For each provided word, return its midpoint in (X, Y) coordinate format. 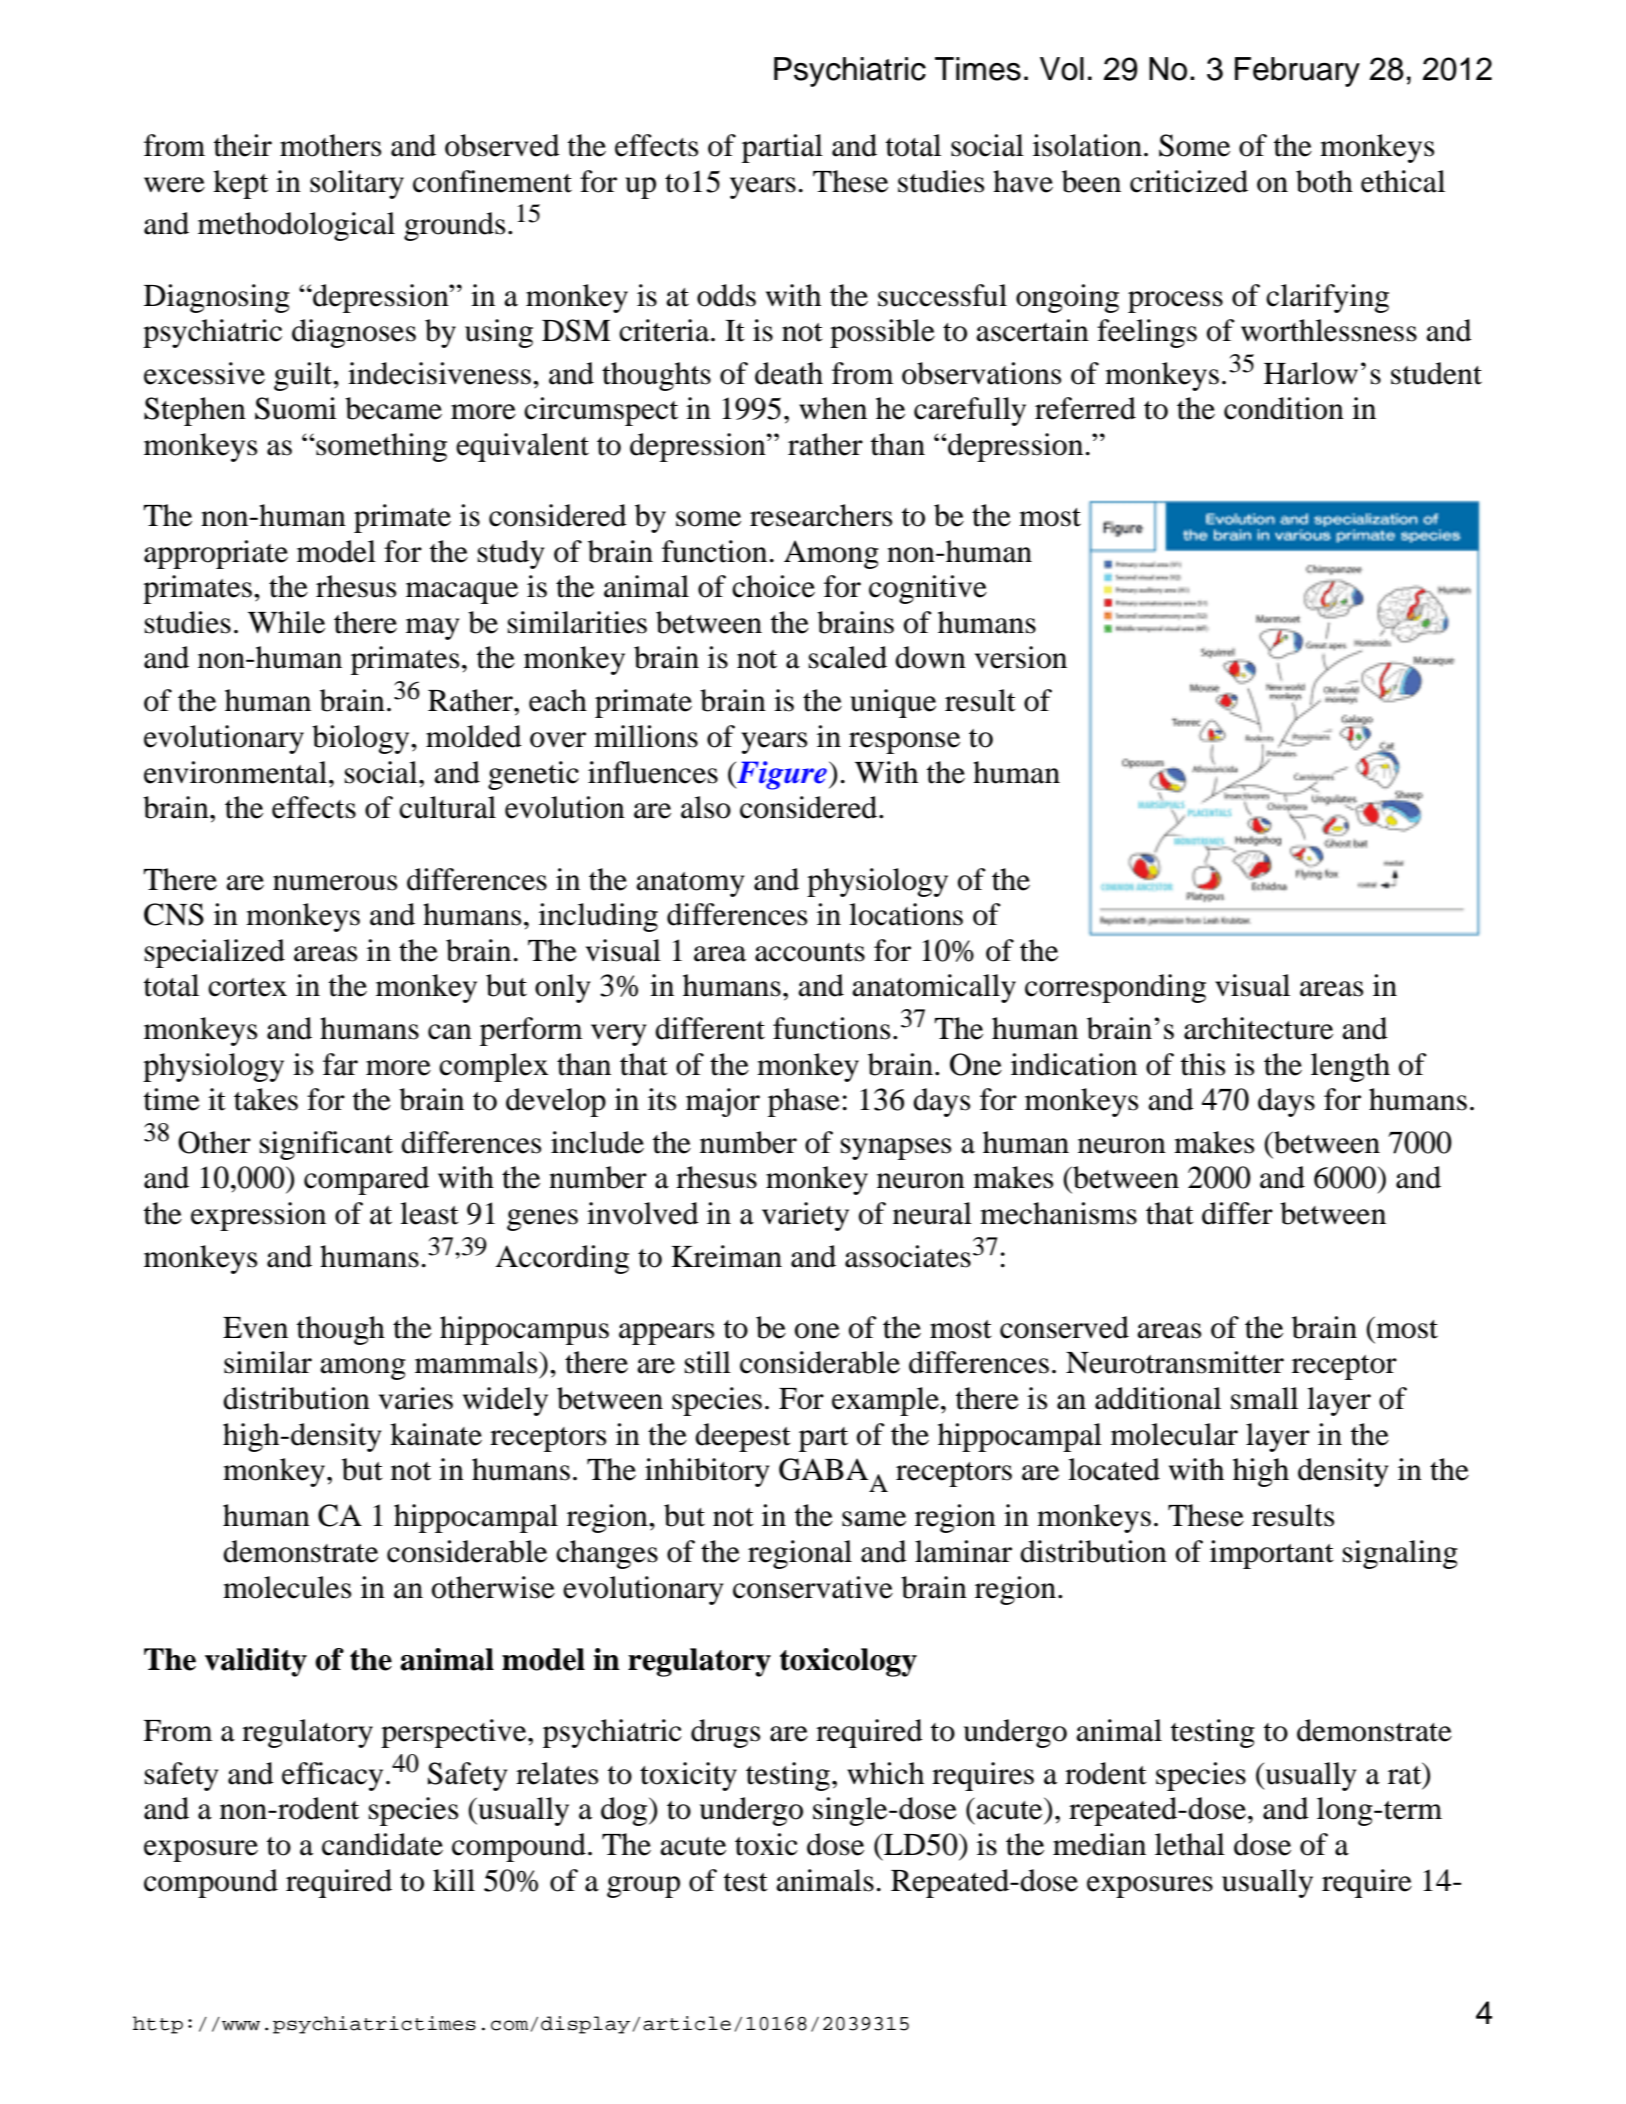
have (1023, 181)
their (243, 145)
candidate (382, 1844)
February (1297, 72)
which (885, 1773)
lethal (1190, 1844)
